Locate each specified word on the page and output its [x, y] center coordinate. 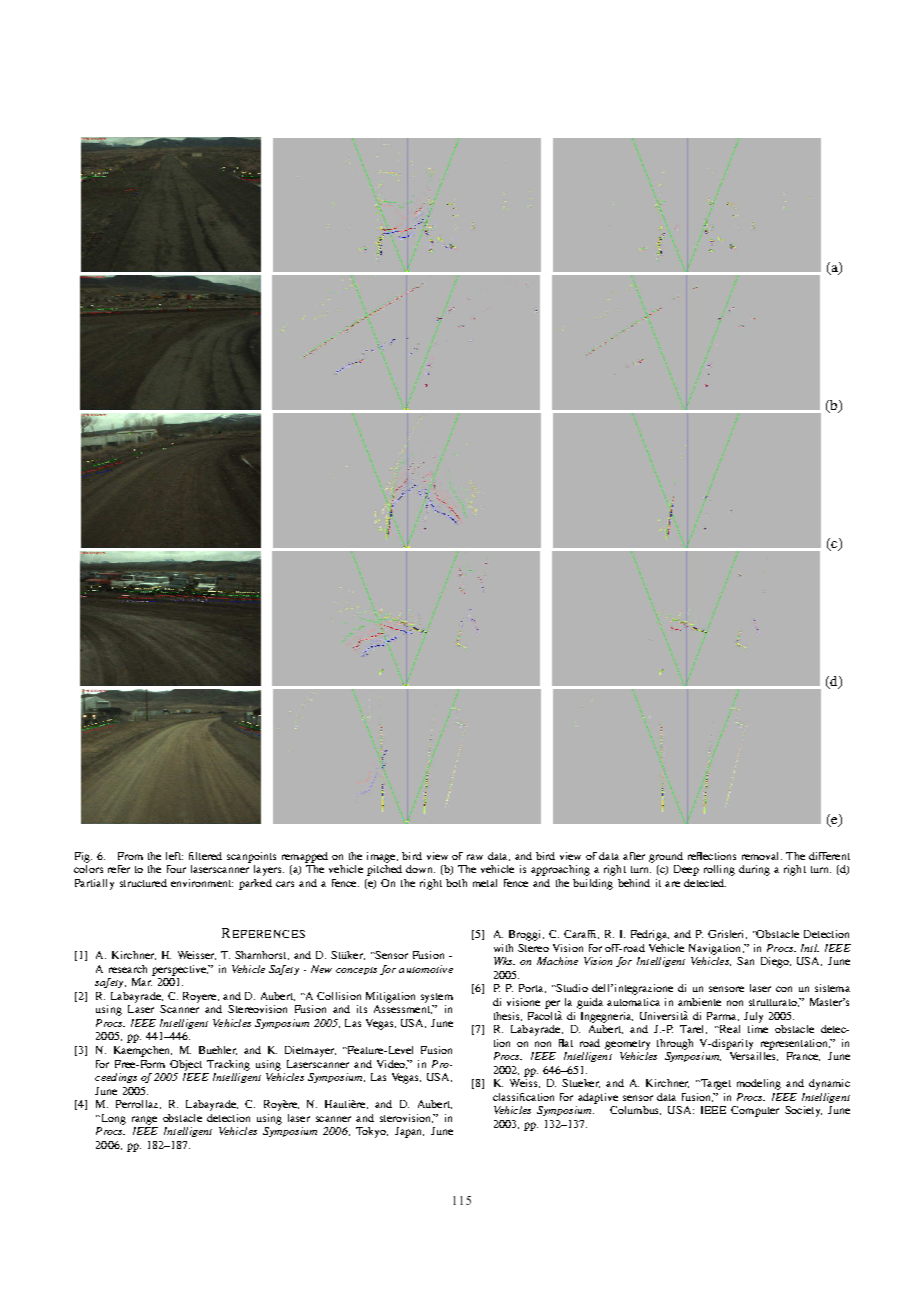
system [437, 998]
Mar [142, 982]
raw [475, 857]
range [144, 1120]
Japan [409, 1132]
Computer [755, 1111]
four [176, 869]
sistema [832, 988]
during [754, 870]
